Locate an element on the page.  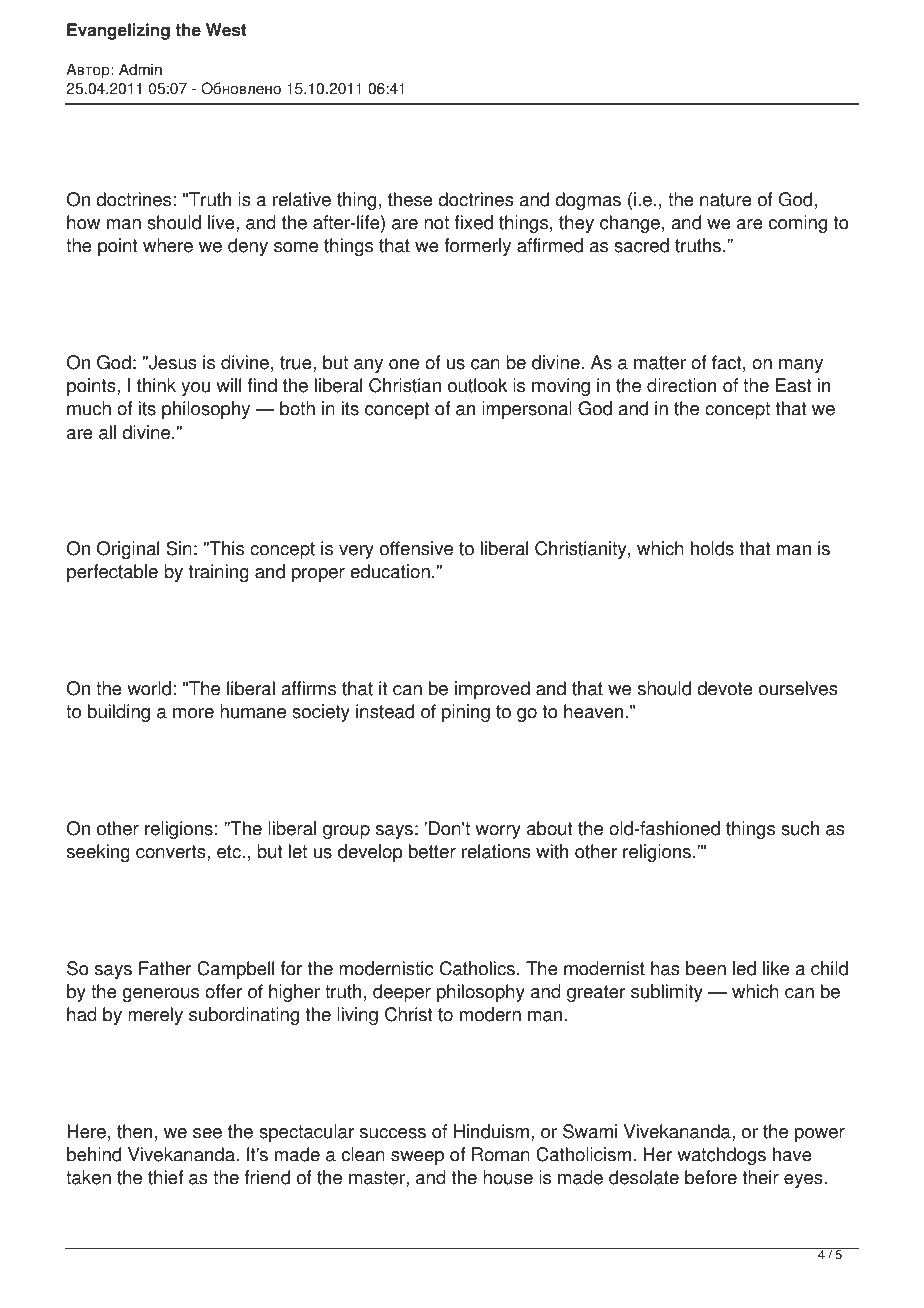
worry is located at coordinates (498, 832).
